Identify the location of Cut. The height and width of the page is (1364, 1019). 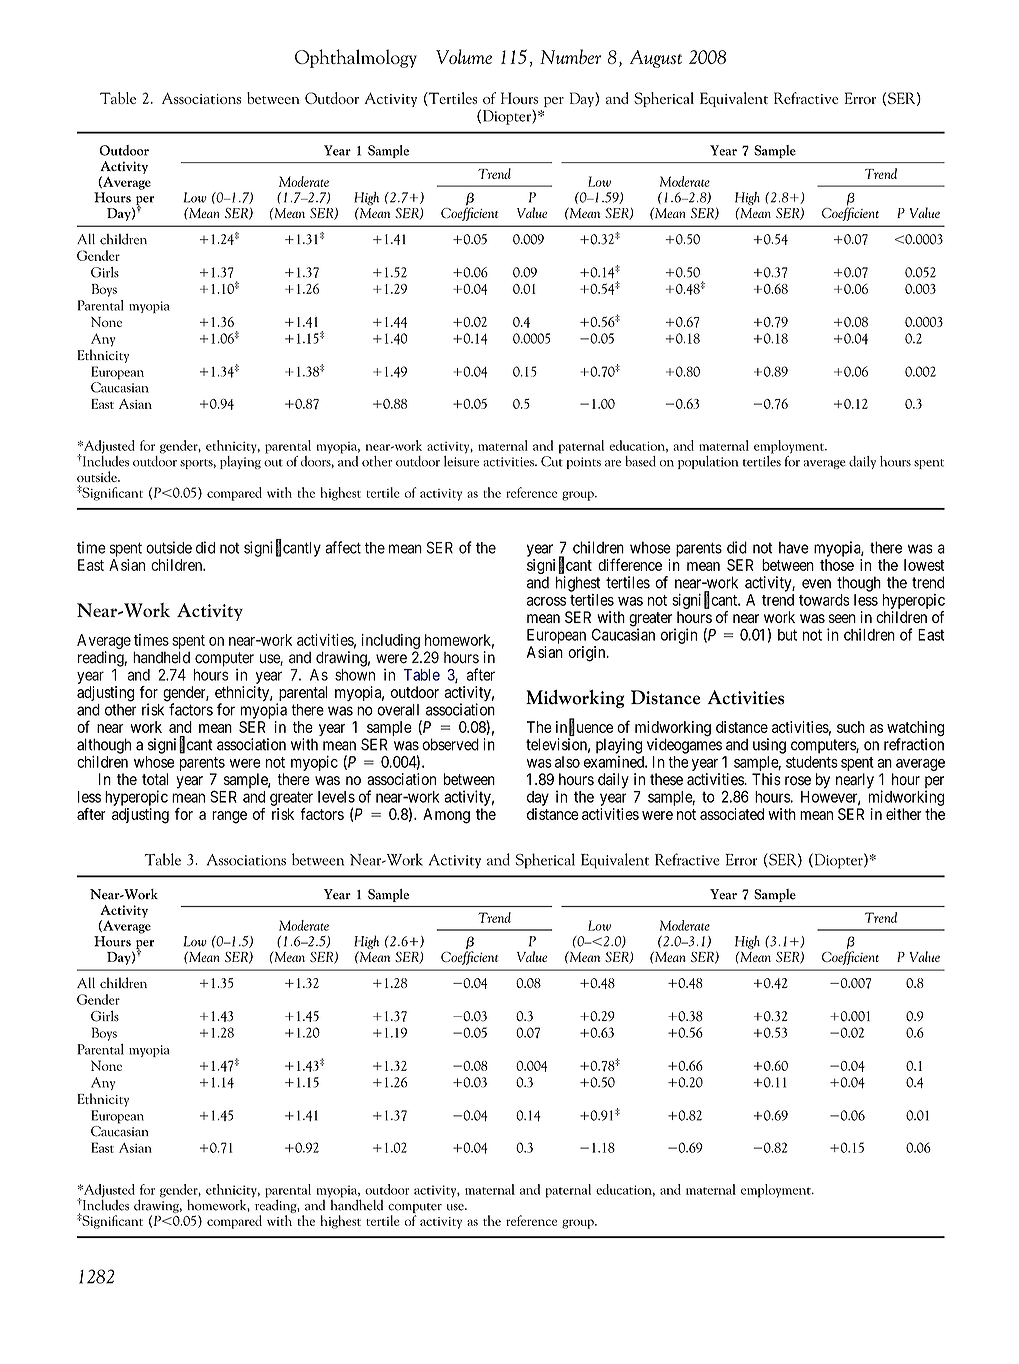
(552, 461).
